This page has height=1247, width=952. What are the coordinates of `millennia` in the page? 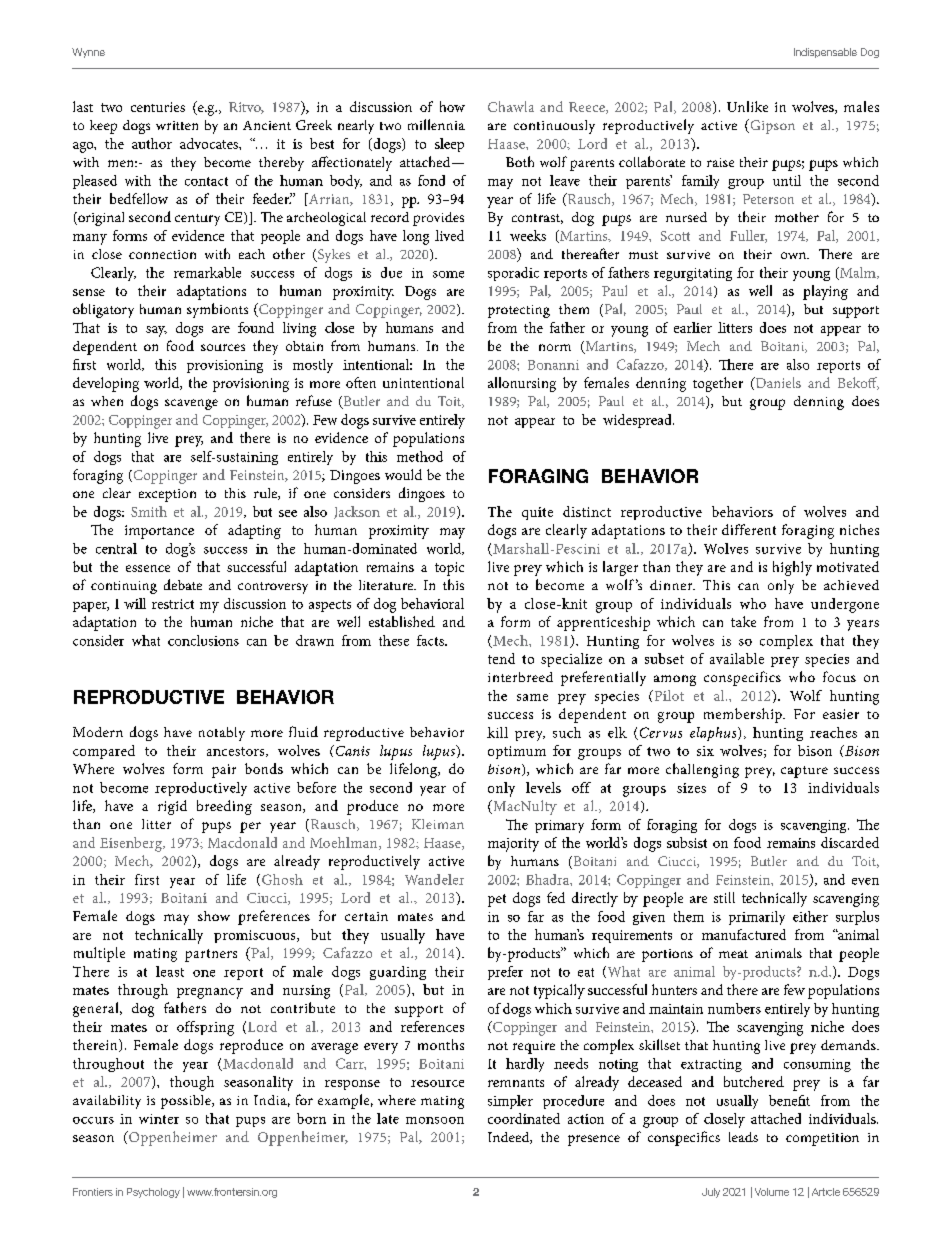 It's located at (436, 124).
